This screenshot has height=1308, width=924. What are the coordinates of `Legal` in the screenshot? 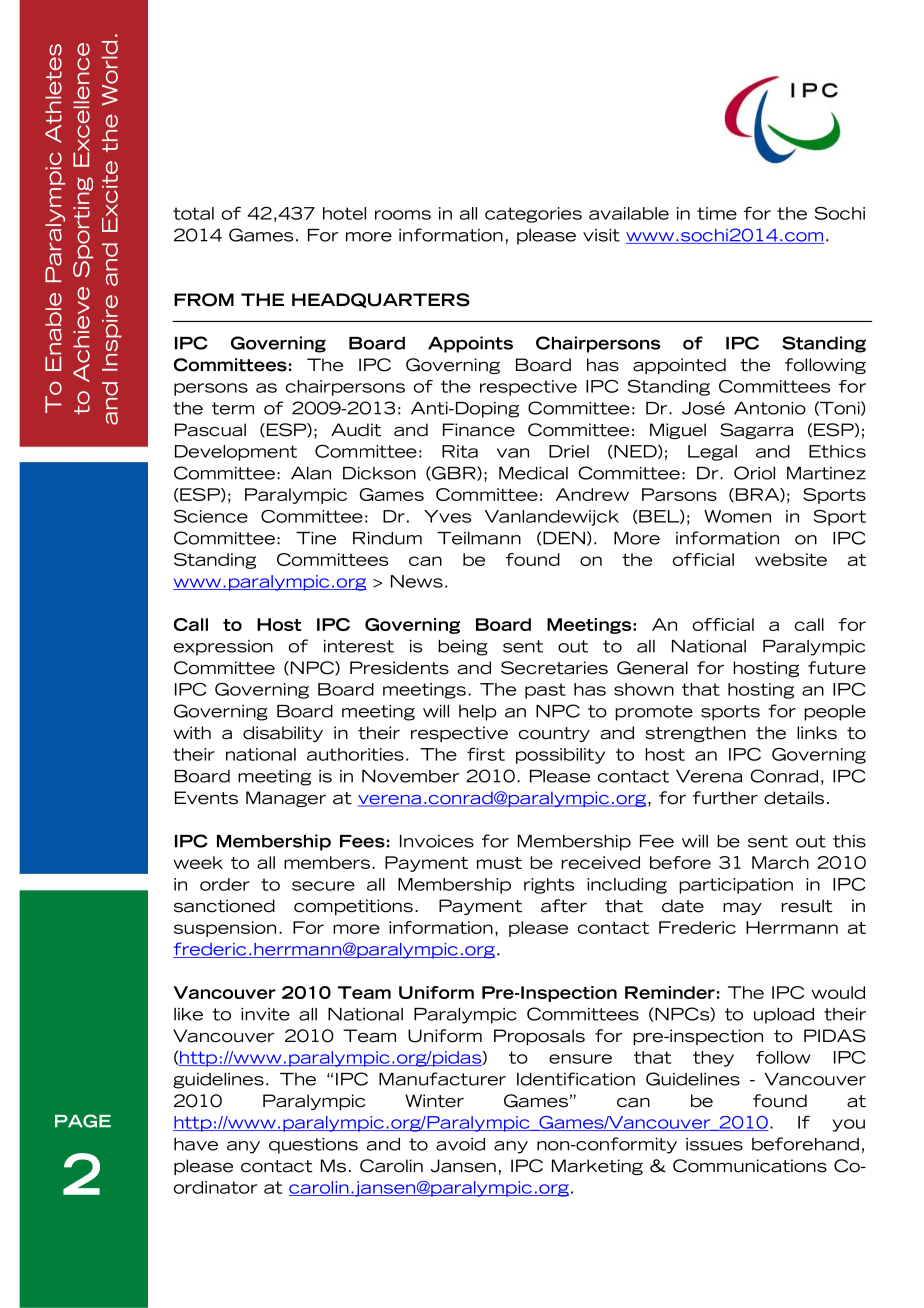 It's located at (712, 453).
